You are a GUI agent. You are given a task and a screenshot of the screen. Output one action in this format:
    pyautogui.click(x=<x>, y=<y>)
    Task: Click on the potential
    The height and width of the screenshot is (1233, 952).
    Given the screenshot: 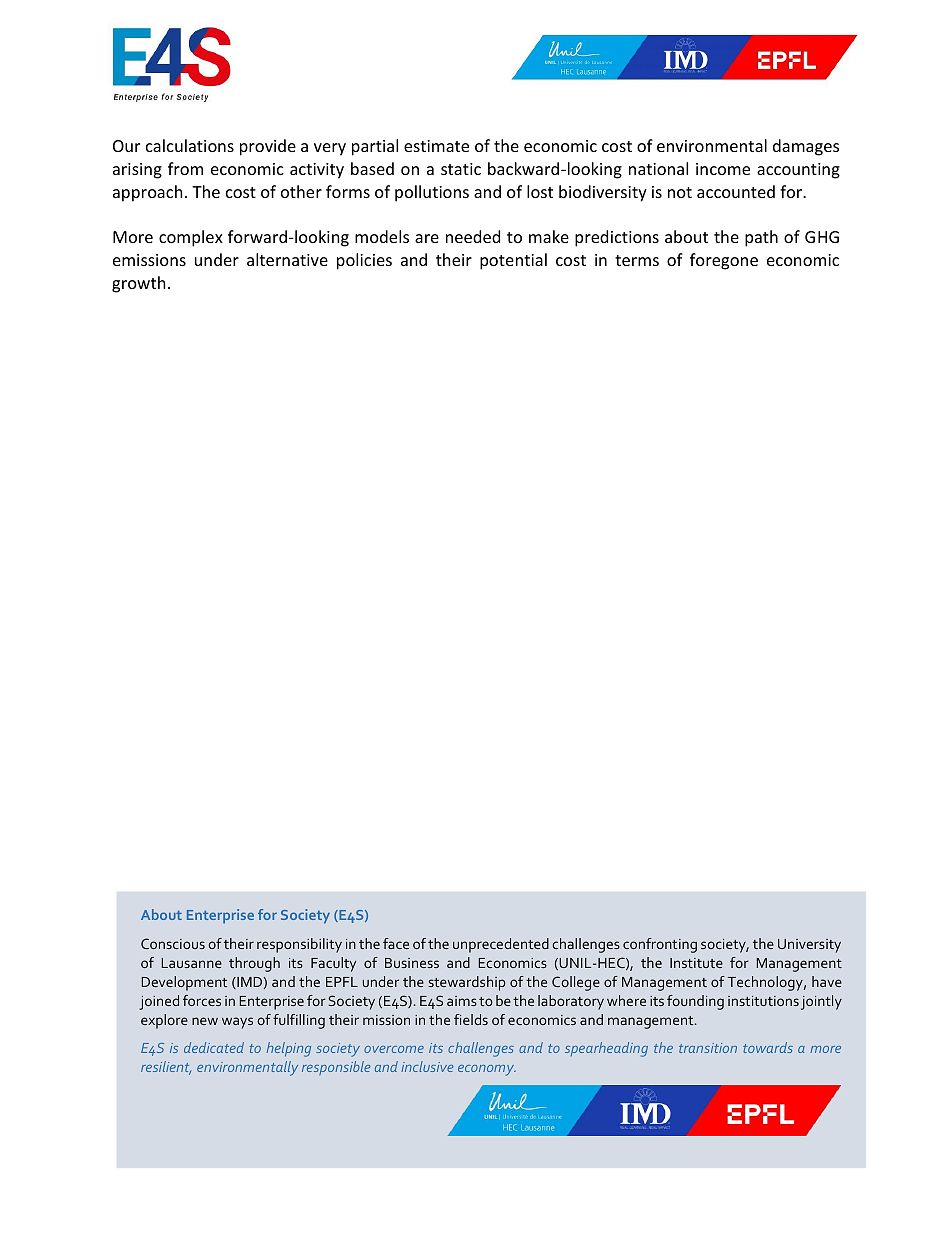 What is the action you would take?
    pyautogui.click(x=513, y=261)
